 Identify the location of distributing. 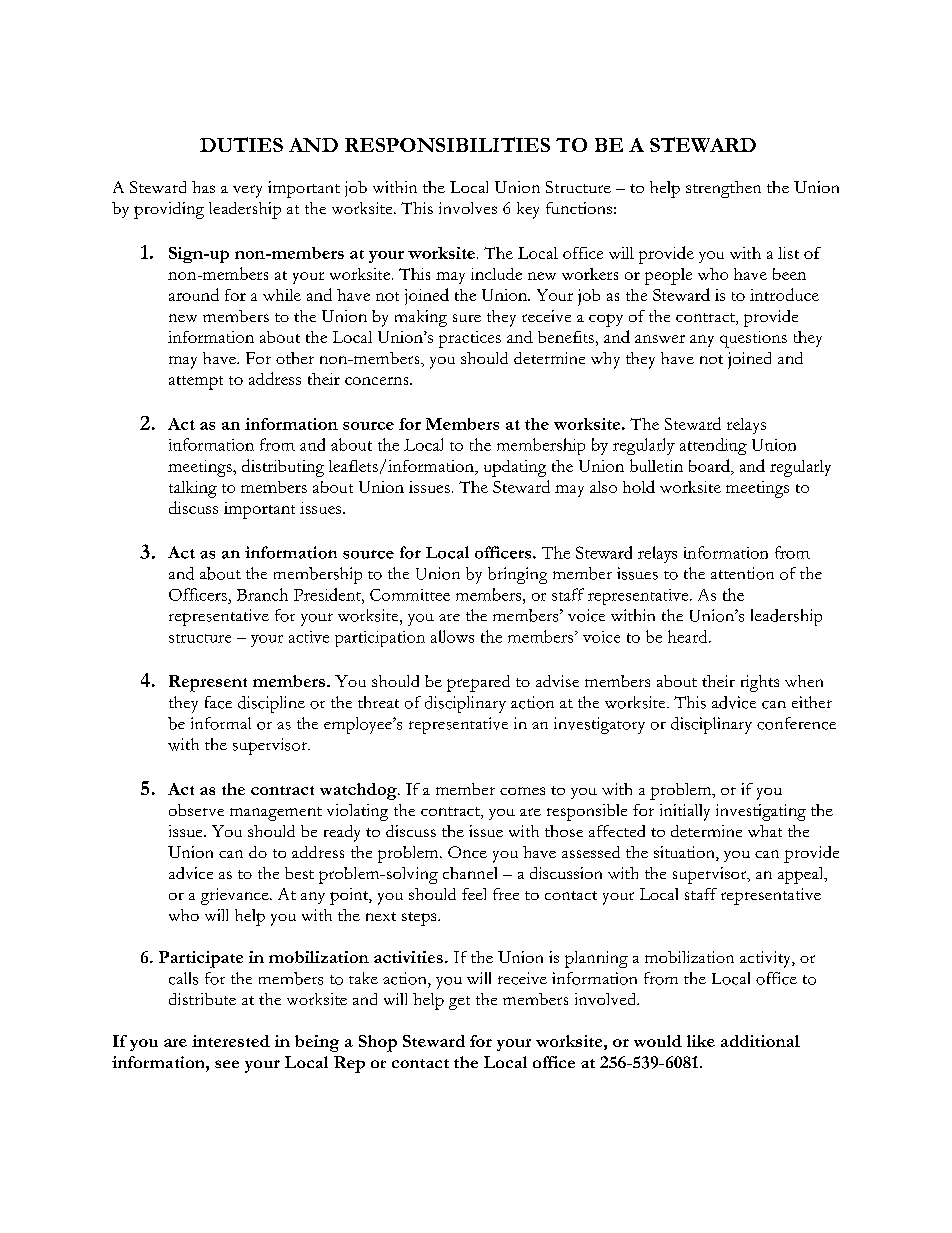
(283, 468).
